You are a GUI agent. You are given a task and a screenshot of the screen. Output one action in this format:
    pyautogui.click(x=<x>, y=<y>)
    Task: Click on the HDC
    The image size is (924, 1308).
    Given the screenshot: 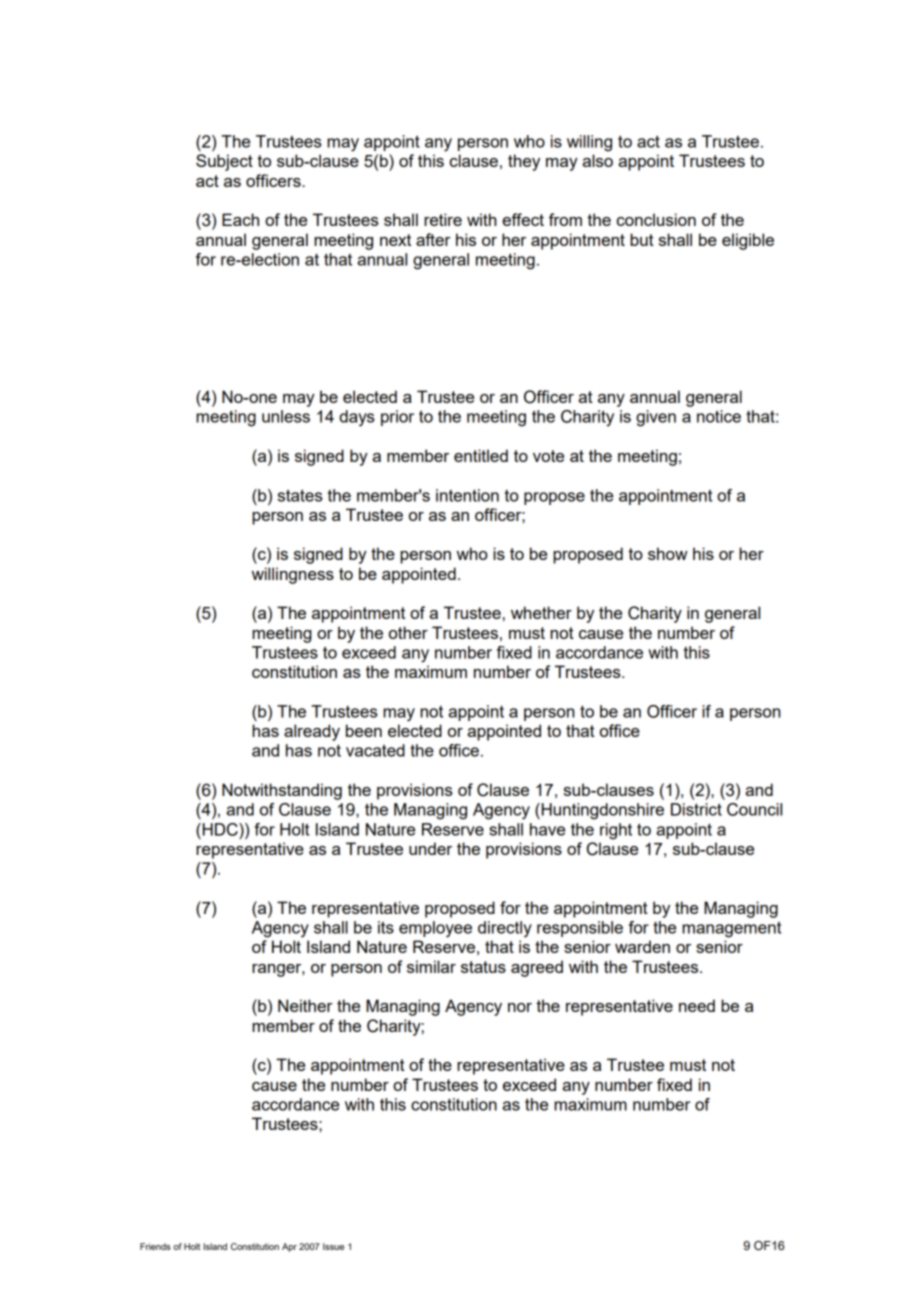 What is the action you would take?
    pyautogui.click(x=220, y=829)
